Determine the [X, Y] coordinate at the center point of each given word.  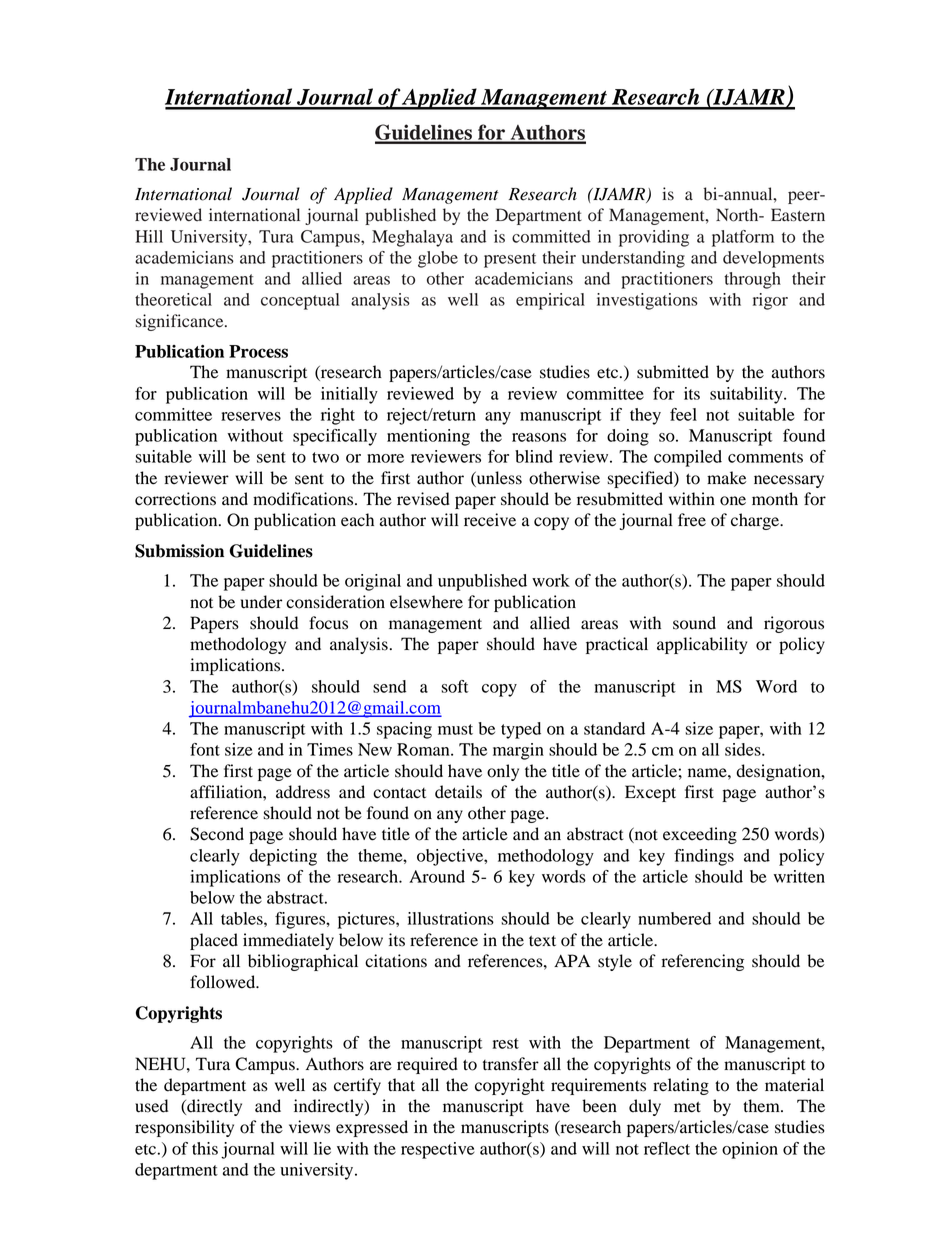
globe [438, 259]
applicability [702, 645]
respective [438, 1150]
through [752, 280]
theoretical [173, 299]
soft [455, 686]
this [205, 1148]
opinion [750, 1150]
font [205, 749]
